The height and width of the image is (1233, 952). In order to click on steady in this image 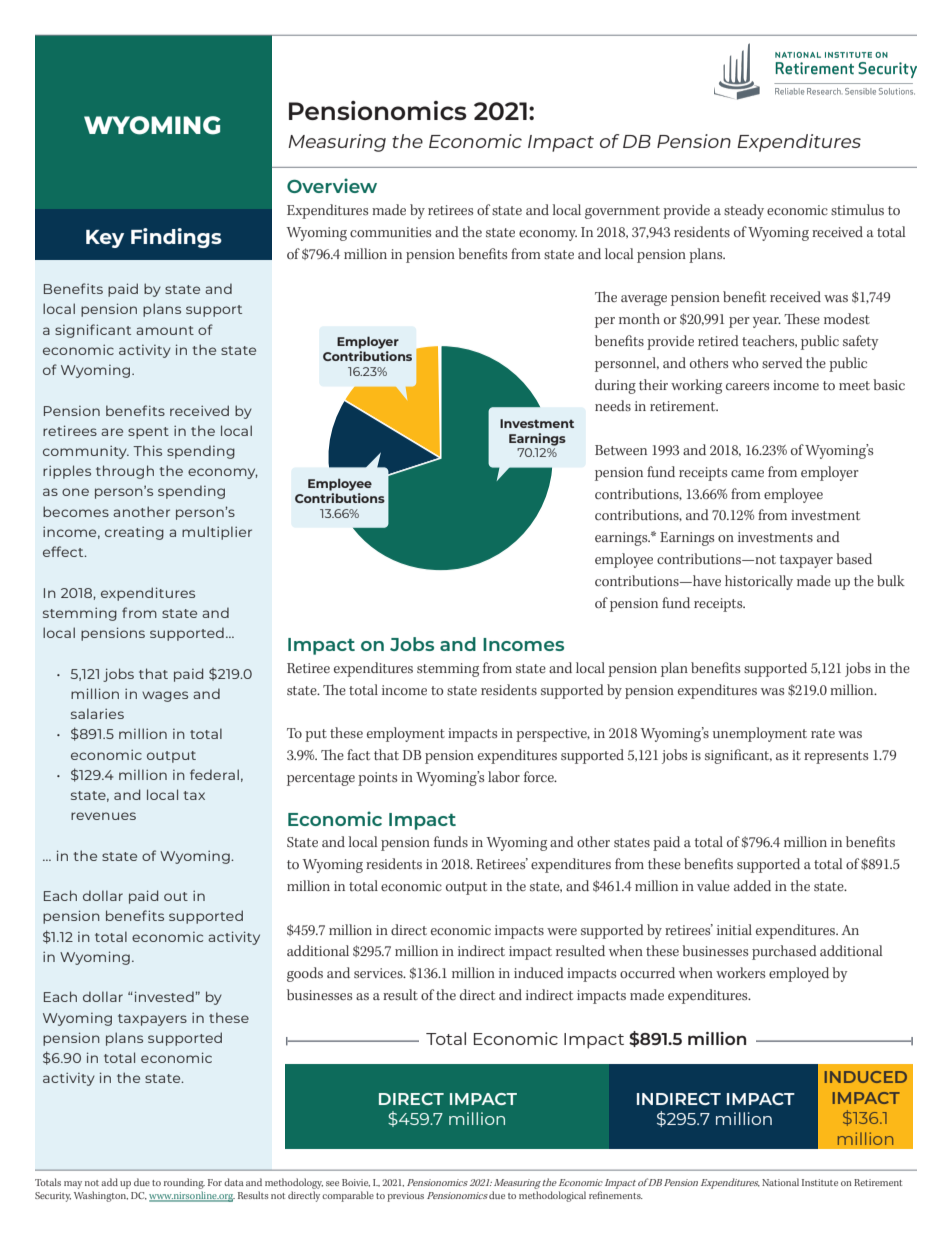, I will do `click(744, 211)`.
